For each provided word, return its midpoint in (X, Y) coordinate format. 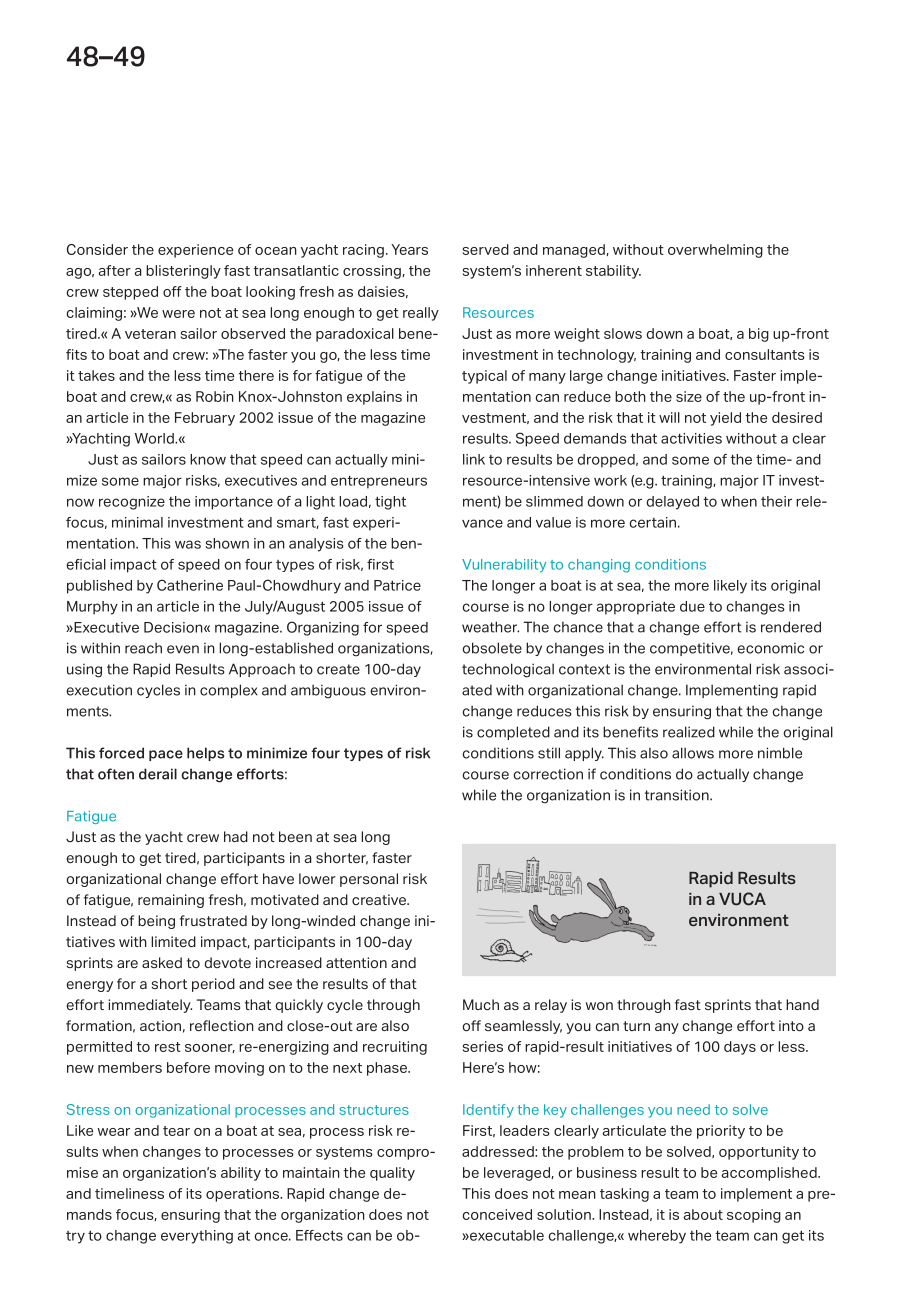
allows (693, 753)
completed (513, 733)
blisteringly (183, 272)
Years (409, 249)
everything (197, 1237)
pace (166, 755)
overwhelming (715, 251)
